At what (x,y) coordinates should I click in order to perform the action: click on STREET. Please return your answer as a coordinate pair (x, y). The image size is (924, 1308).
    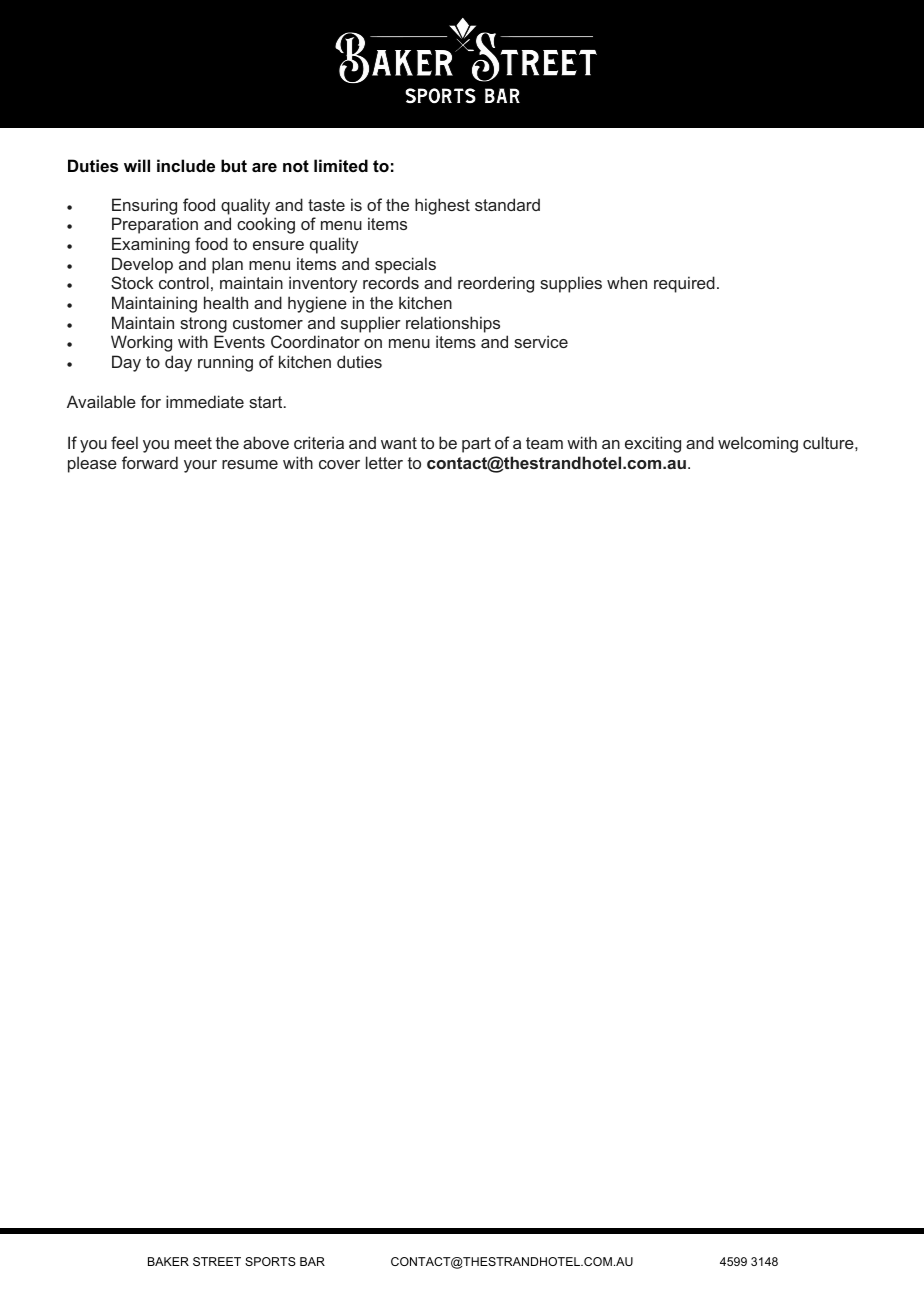
    Looking at the image, I should click on (217, 1261).
